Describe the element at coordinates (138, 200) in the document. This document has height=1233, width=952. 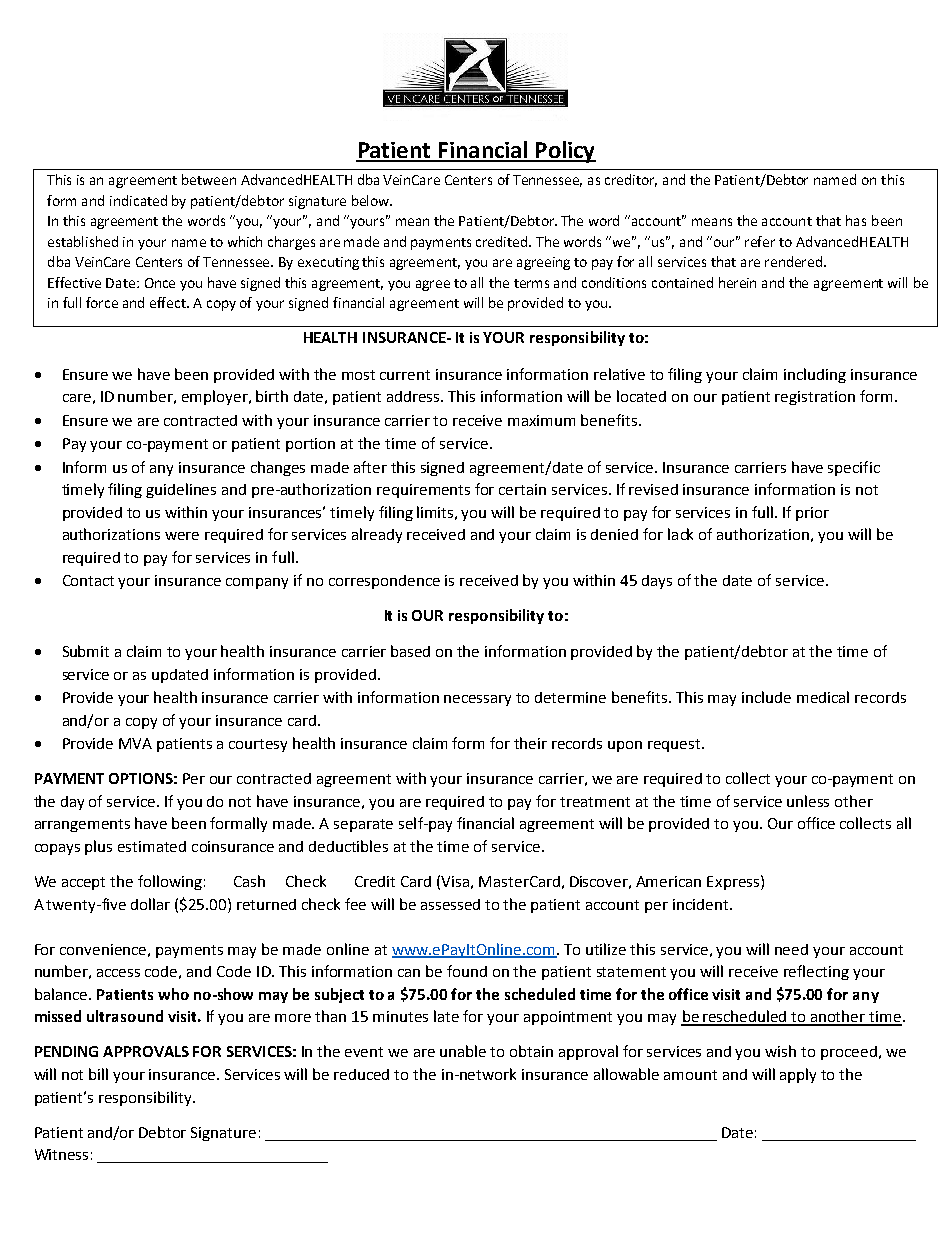
I see `indicated` at that location.
